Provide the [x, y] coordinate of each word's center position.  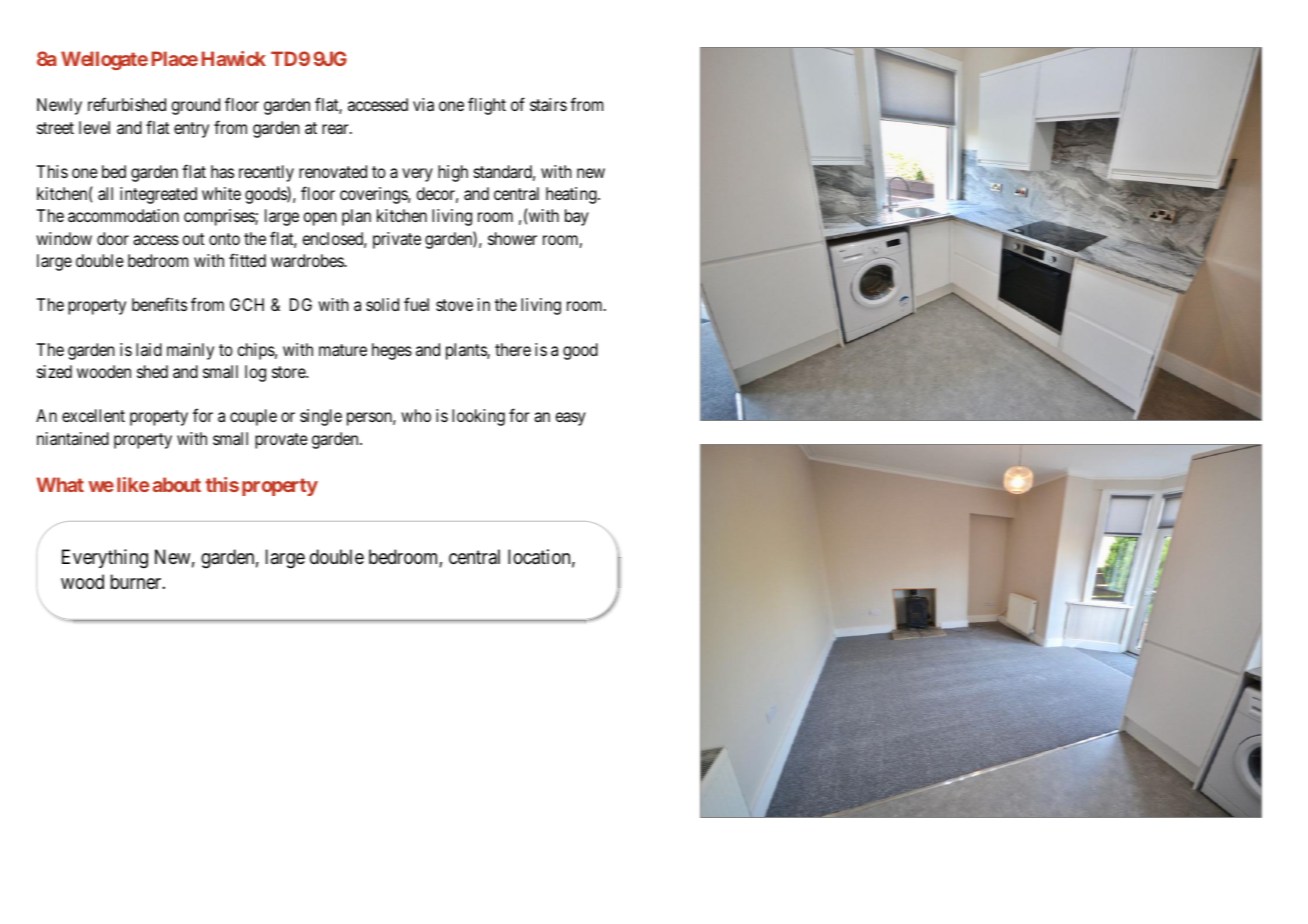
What [60, 484]
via [423, 104]
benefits [159, 304]
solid [382, 304]
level [94, 127]
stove [454, 305]
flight [487, 106]
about [177, 484]
